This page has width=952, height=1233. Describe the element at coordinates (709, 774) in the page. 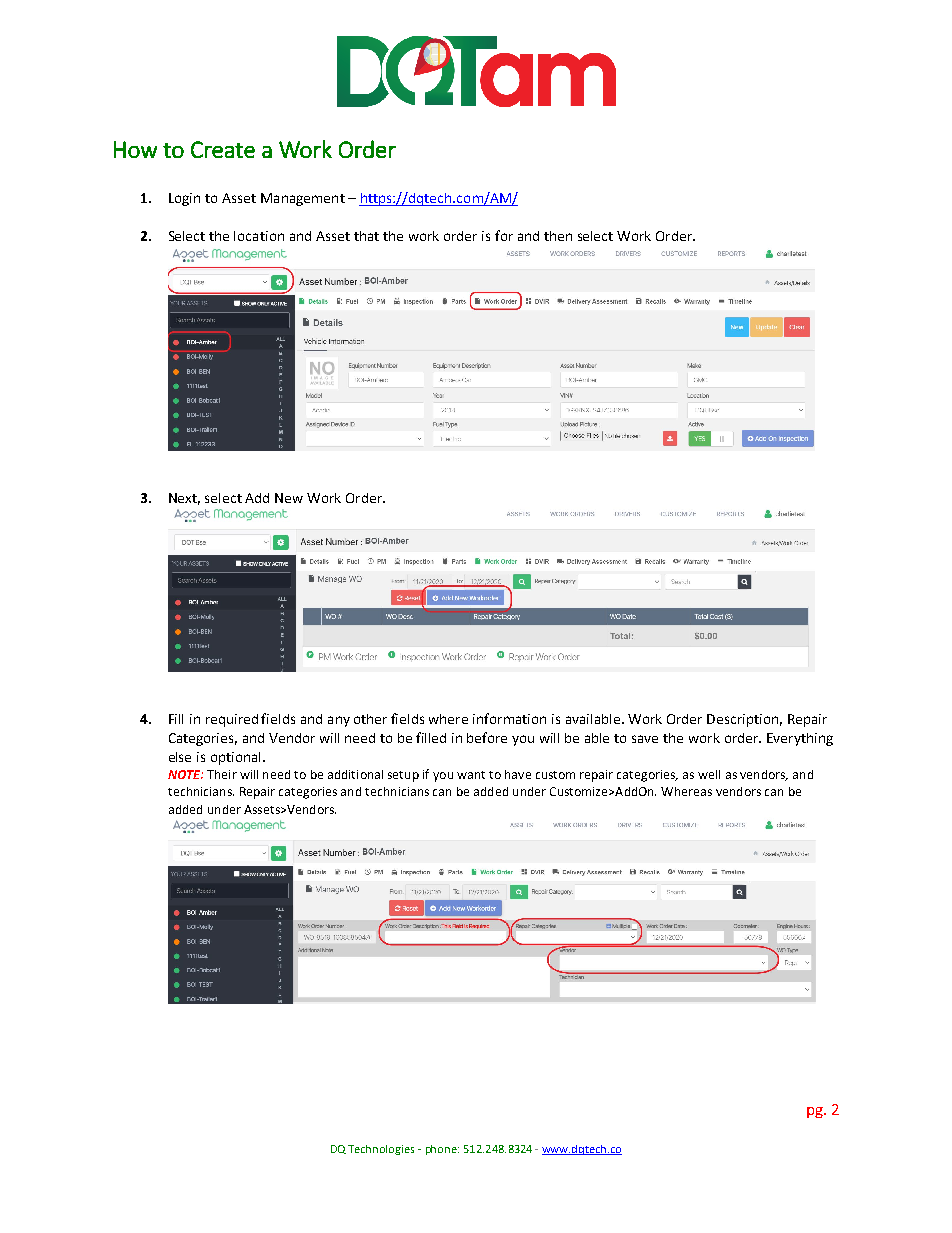

I see `well` at that location.
